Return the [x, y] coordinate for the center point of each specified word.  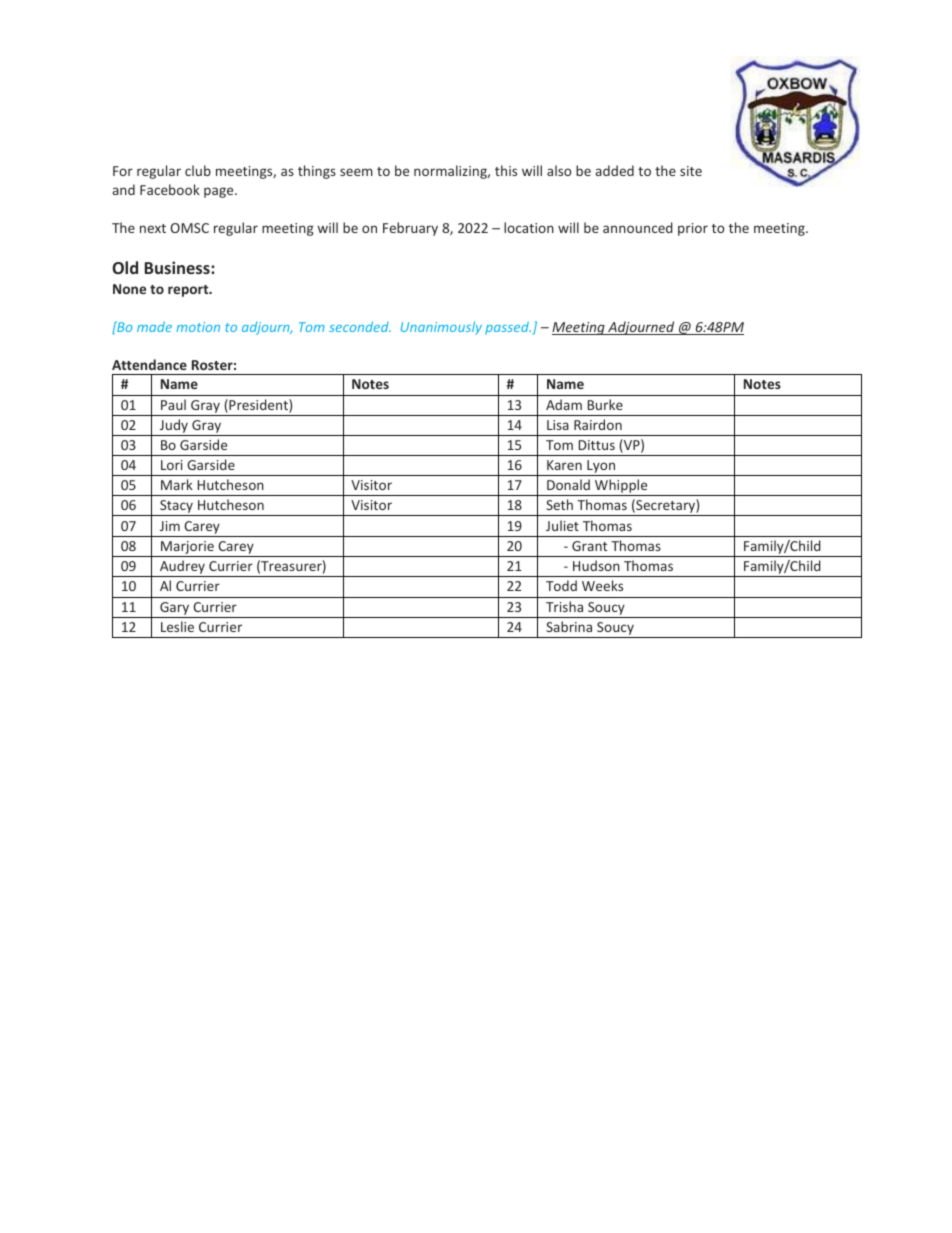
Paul [173, 404]
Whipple [621, 487]
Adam [564, 404]
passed [508, 328]
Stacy [176, 508]
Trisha [564, 606]
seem [356, 172]
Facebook [170, 189]
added [615, 170]
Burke [605, 404]
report [189, 291]
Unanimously [441, 328]
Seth [559, 504]
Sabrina [569, 626]
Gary [174, 608]
